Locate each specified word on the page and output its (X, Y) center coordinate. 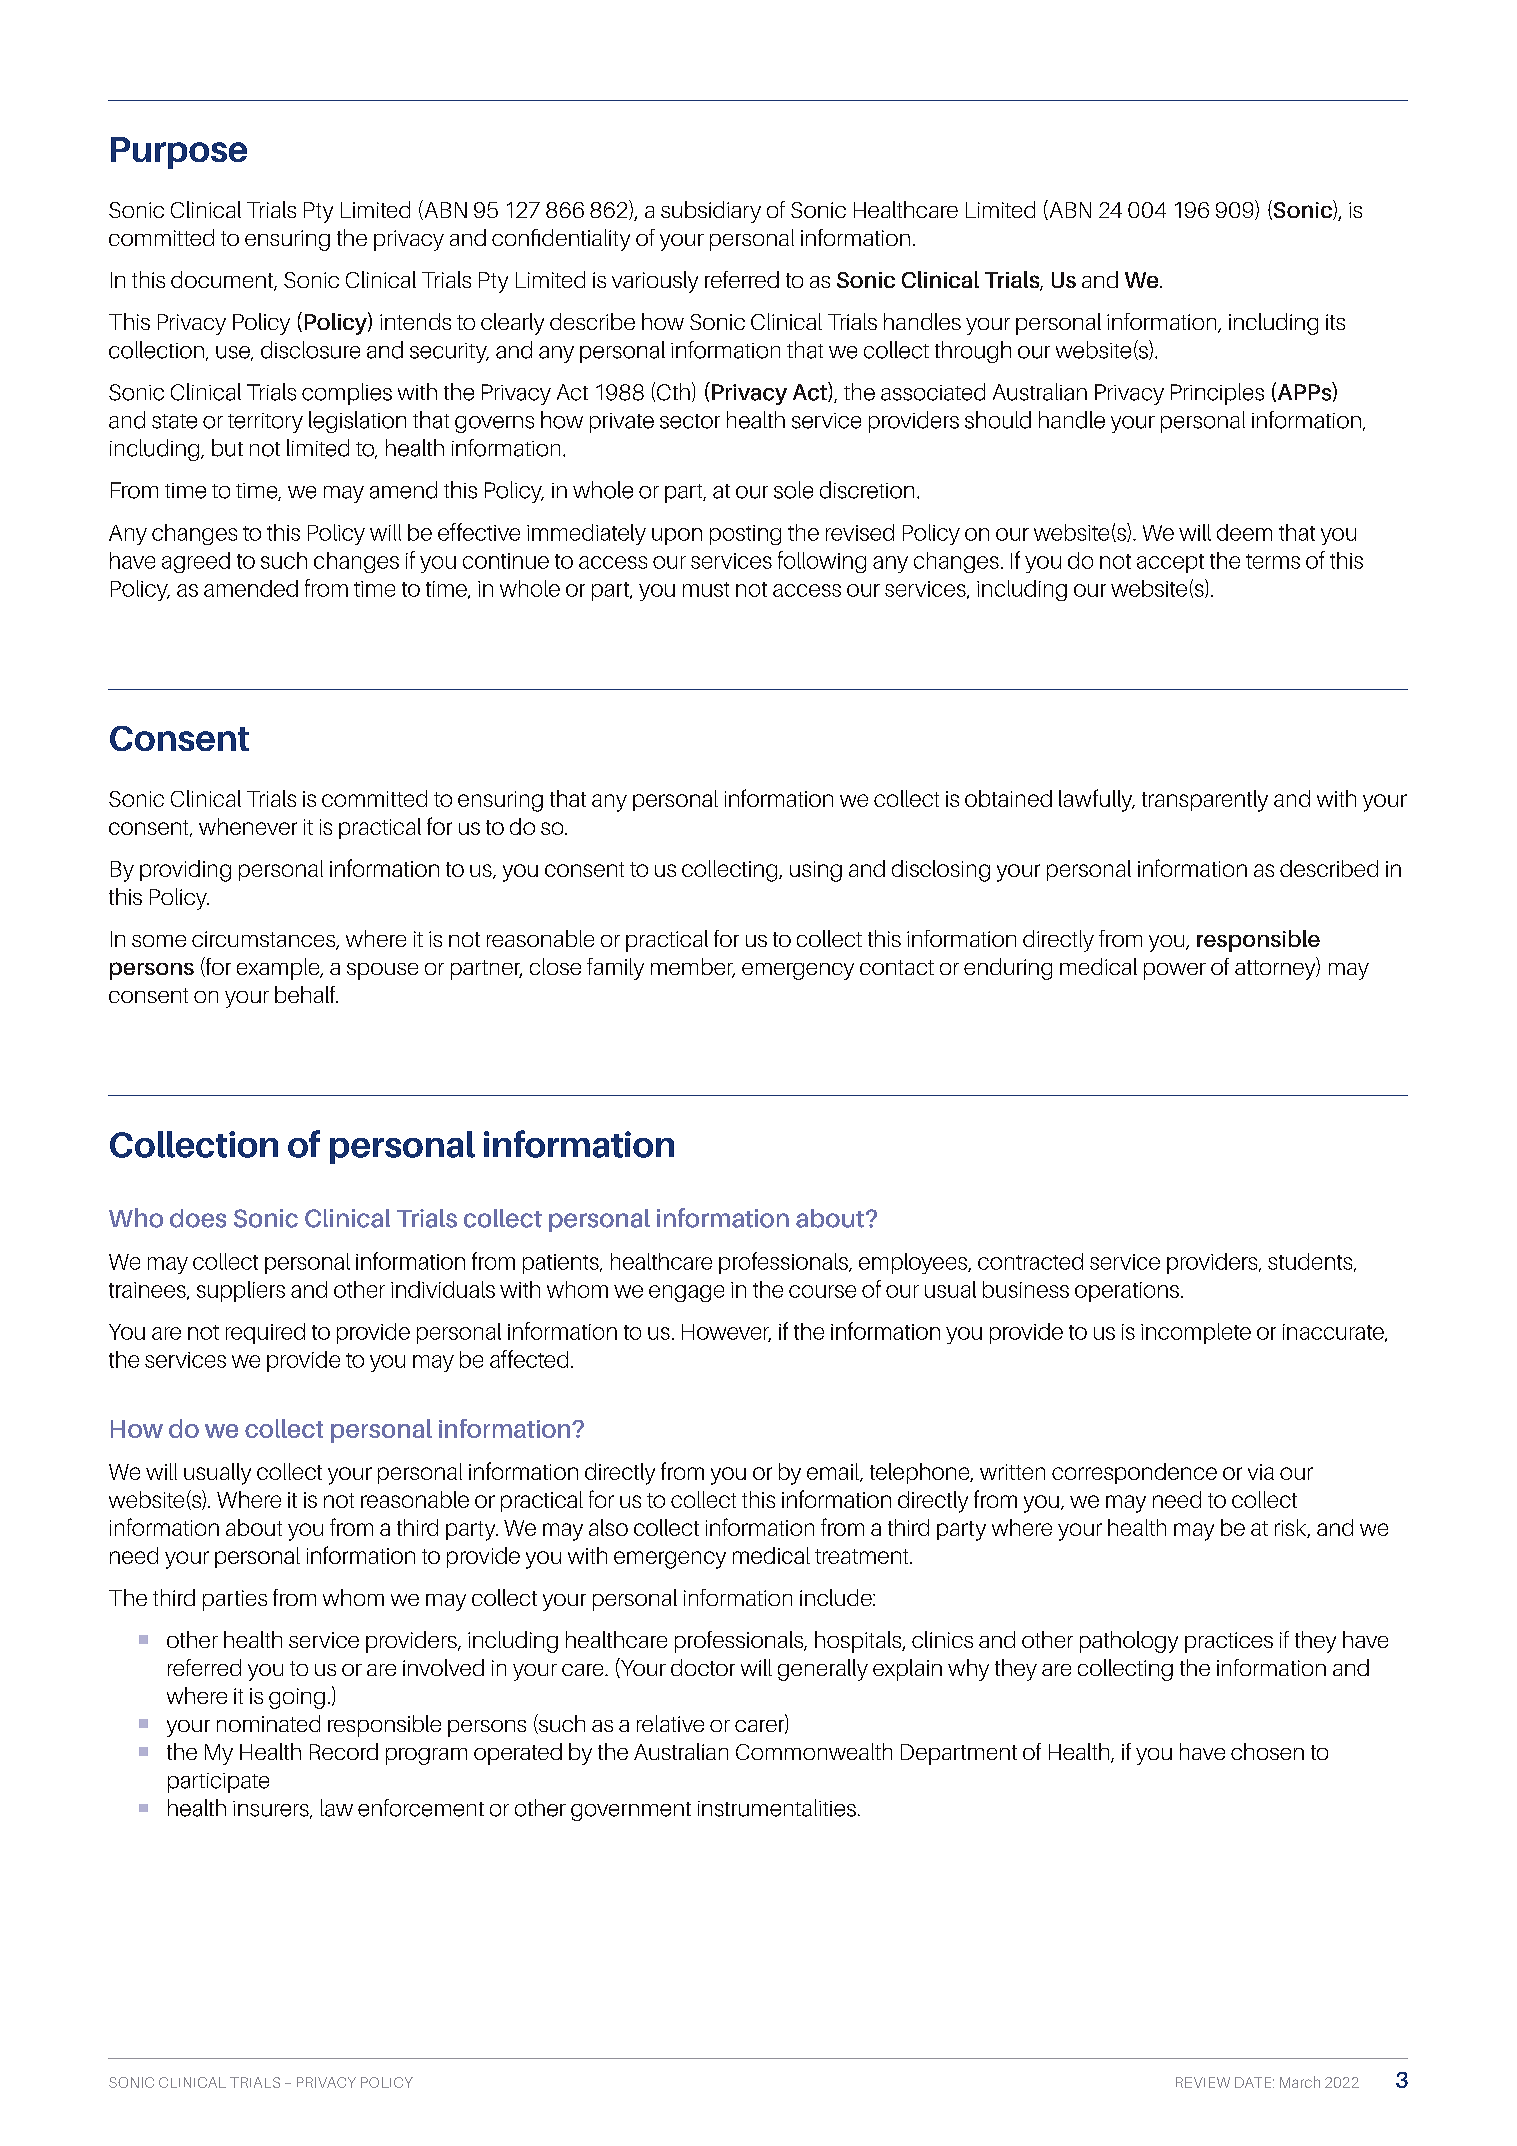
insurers (272, 1810)
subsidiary (711, 212)
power (1175, 971)
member (693, 968)
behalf (306, 994)
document (223, 281)
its (1335, 322)
